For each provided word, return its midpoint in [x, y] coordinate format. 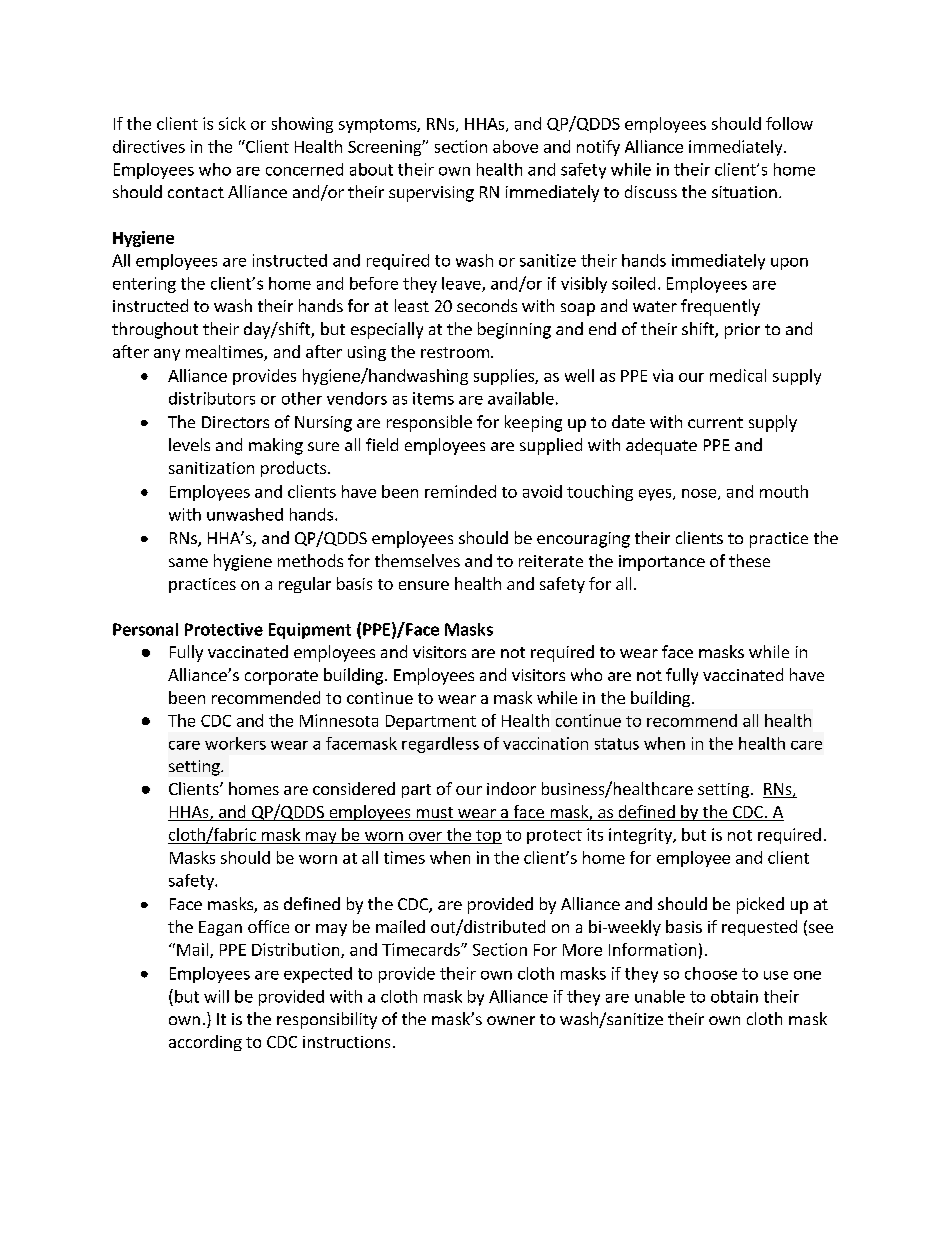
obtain [734, 996]
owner [511, 1020]
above [515, 146]
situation [744, 192]
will [216, 996]
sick [232, 123]
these [749, 560]
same [188, 562]
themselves [417, 560]
